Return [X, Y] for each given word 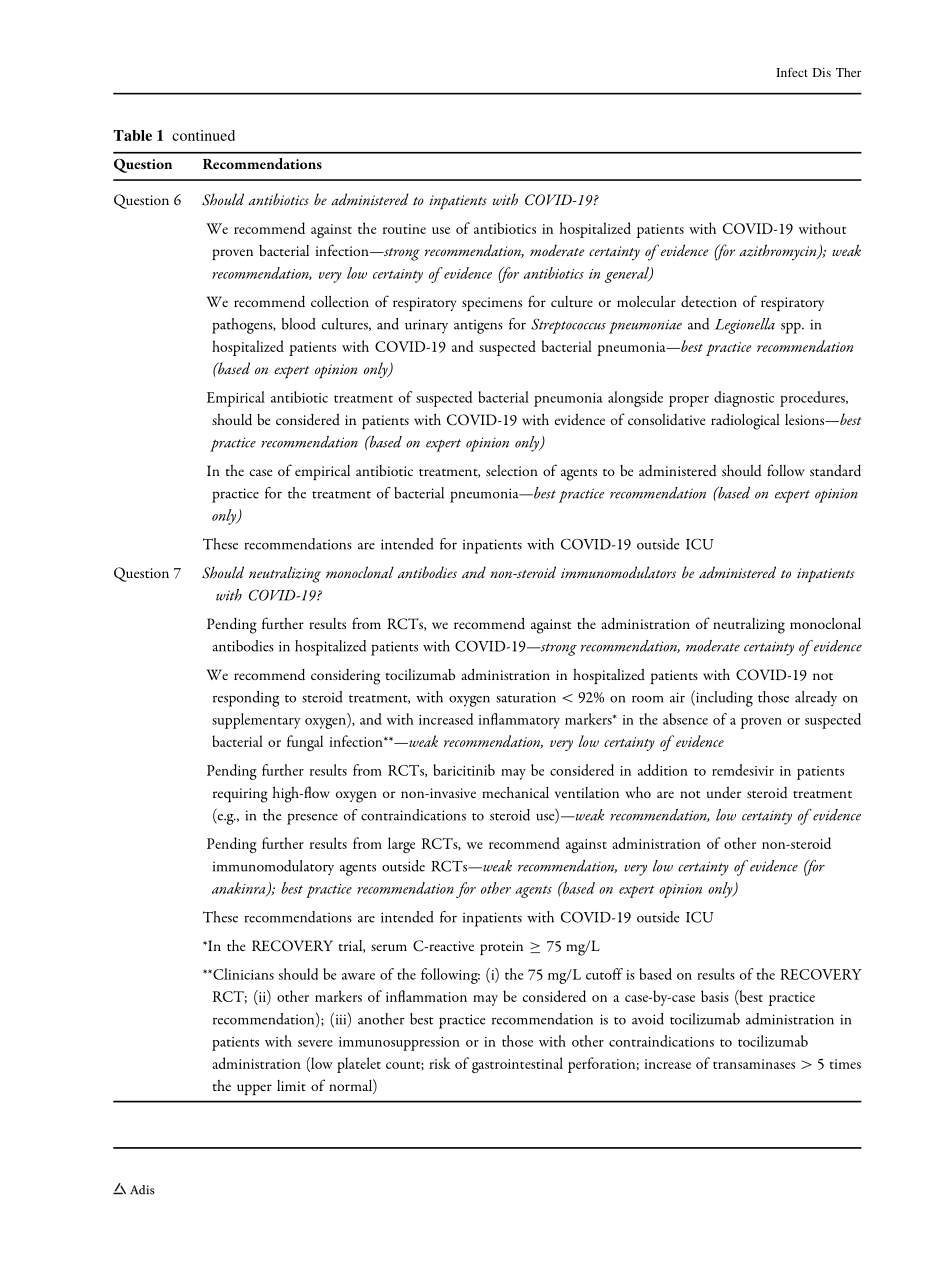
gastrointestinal [517, 1065]
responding [246, 699]
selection [512, 470]
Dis [822, 72]
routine [404, 229]
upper [254, 1089]
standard [835, 470]
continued [203, 135]
